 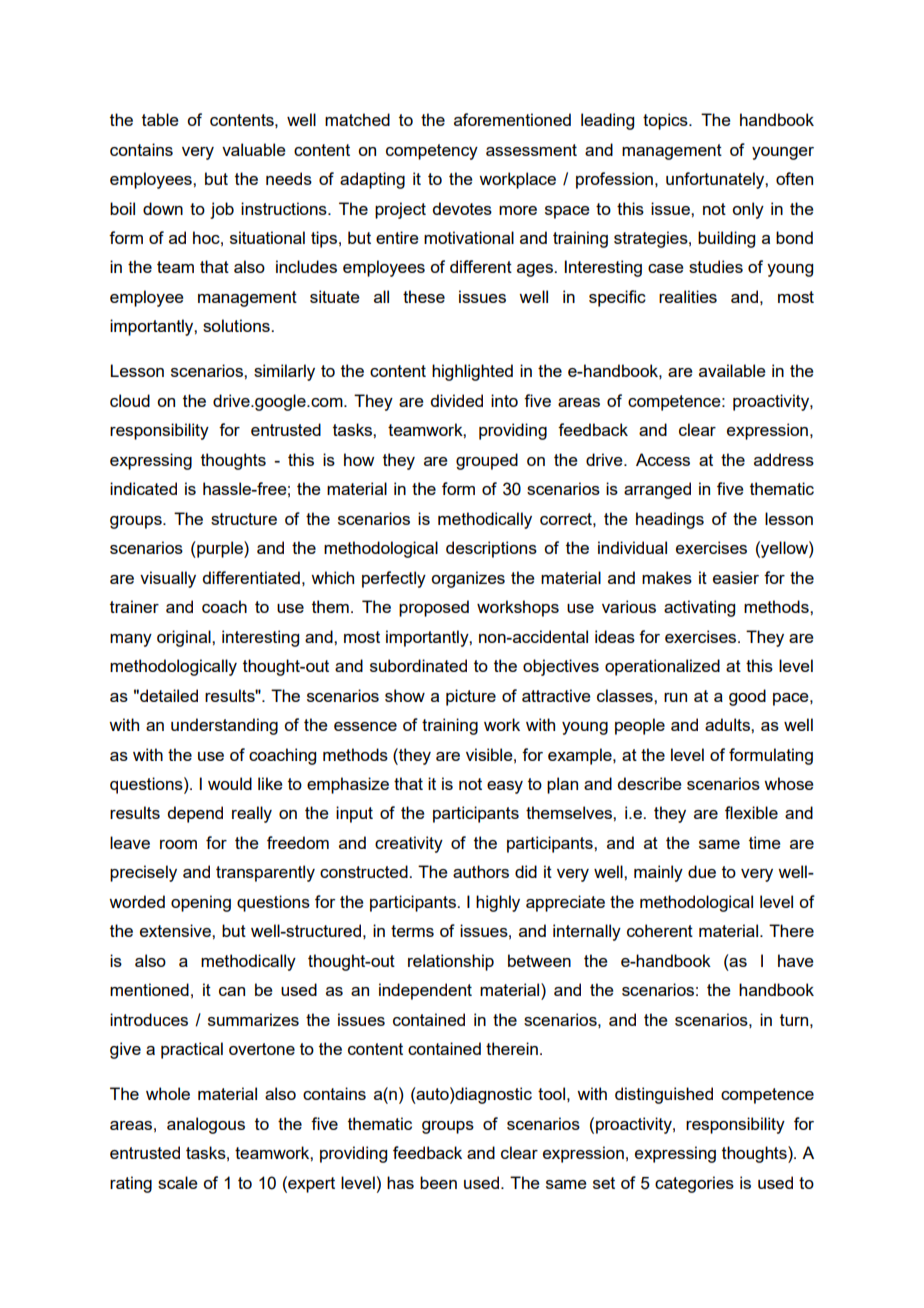 I want to click on competency, so click(x=432, y=152).
